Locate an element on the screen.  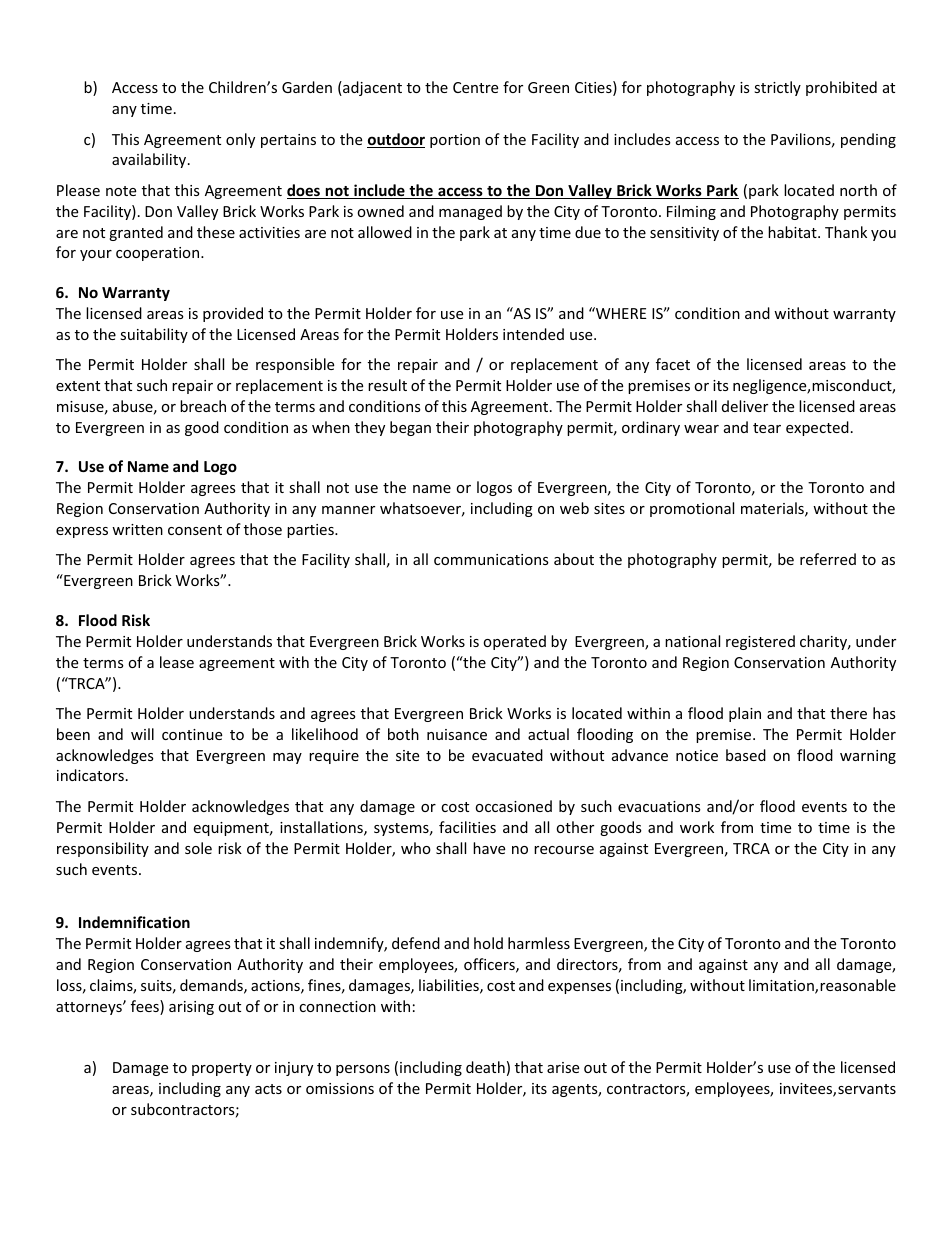
communications is located at coordinates (491, 559).
